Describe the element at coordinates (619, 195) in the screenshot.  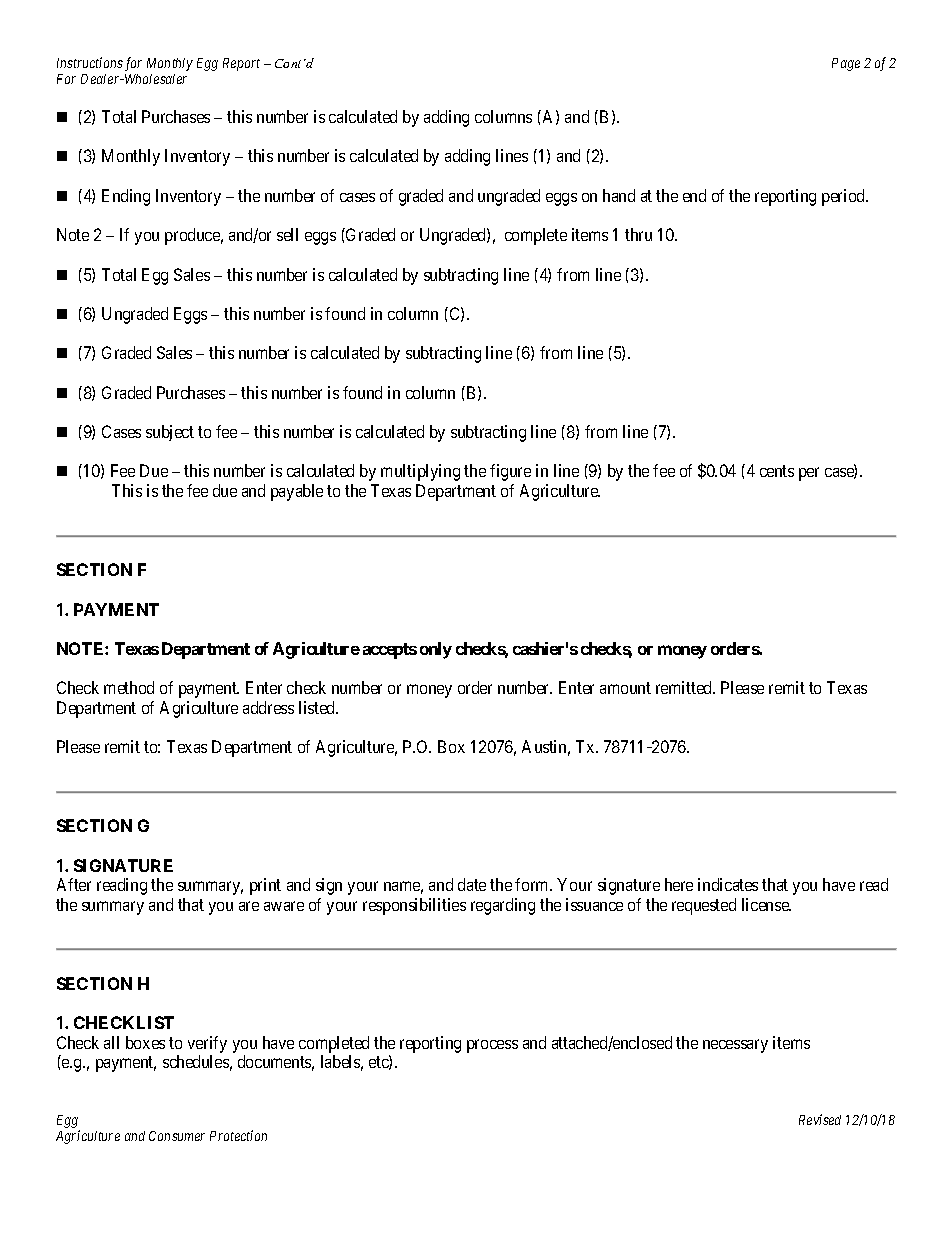
I see `hand` at that location.
